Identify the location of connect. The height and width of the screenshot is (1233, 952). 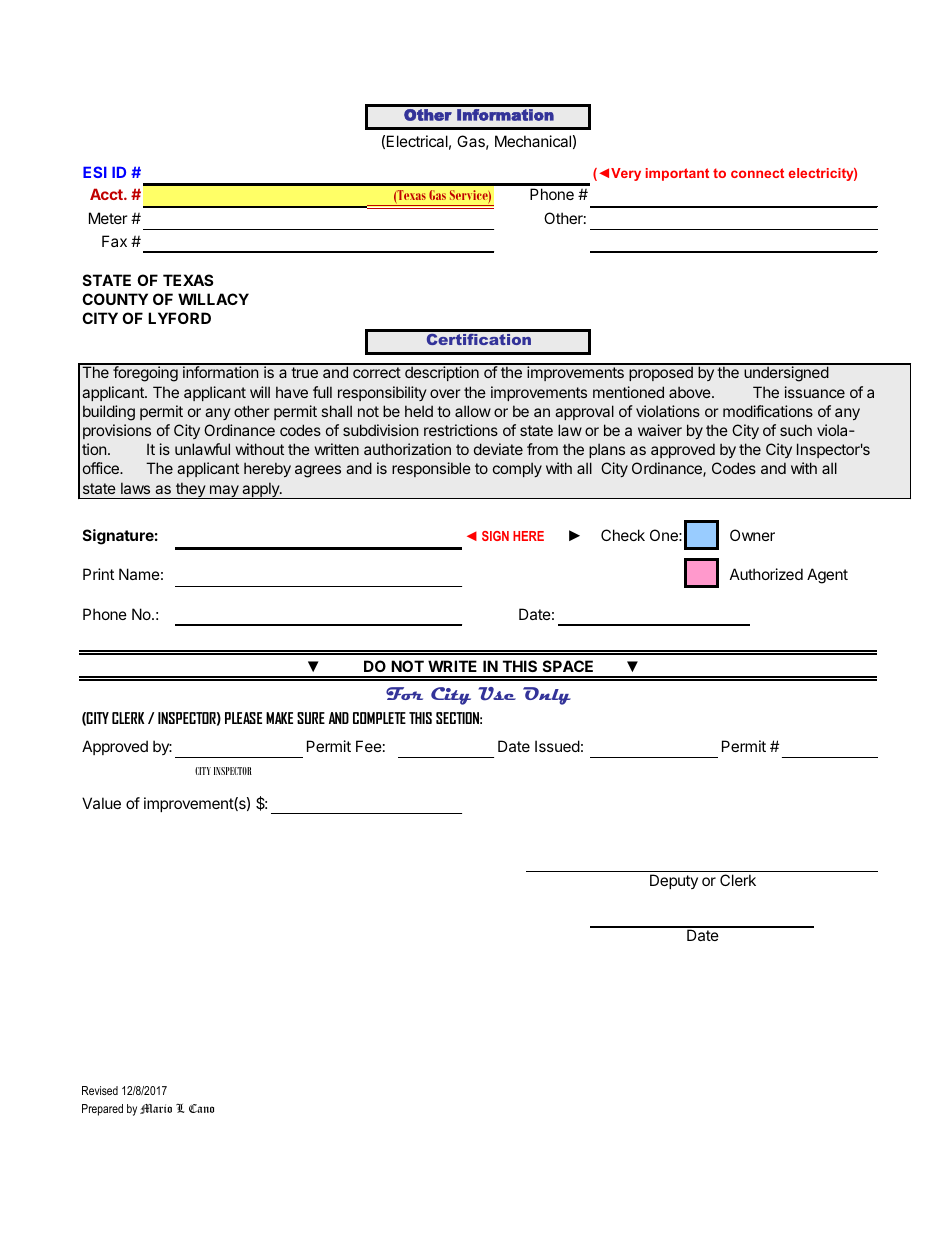
(757, 173).
